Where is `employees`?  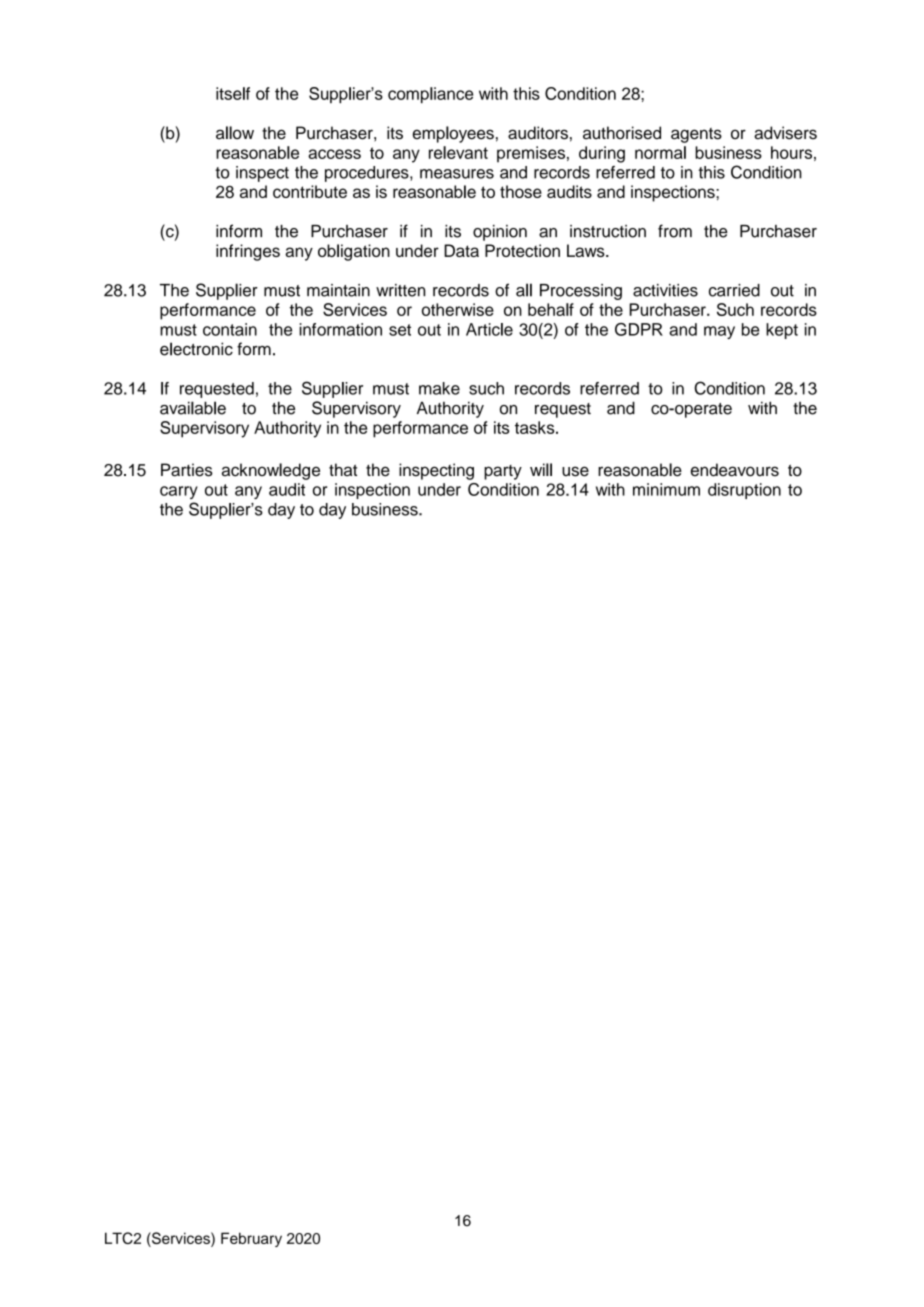
employees is located at coordinates (453, 134).
